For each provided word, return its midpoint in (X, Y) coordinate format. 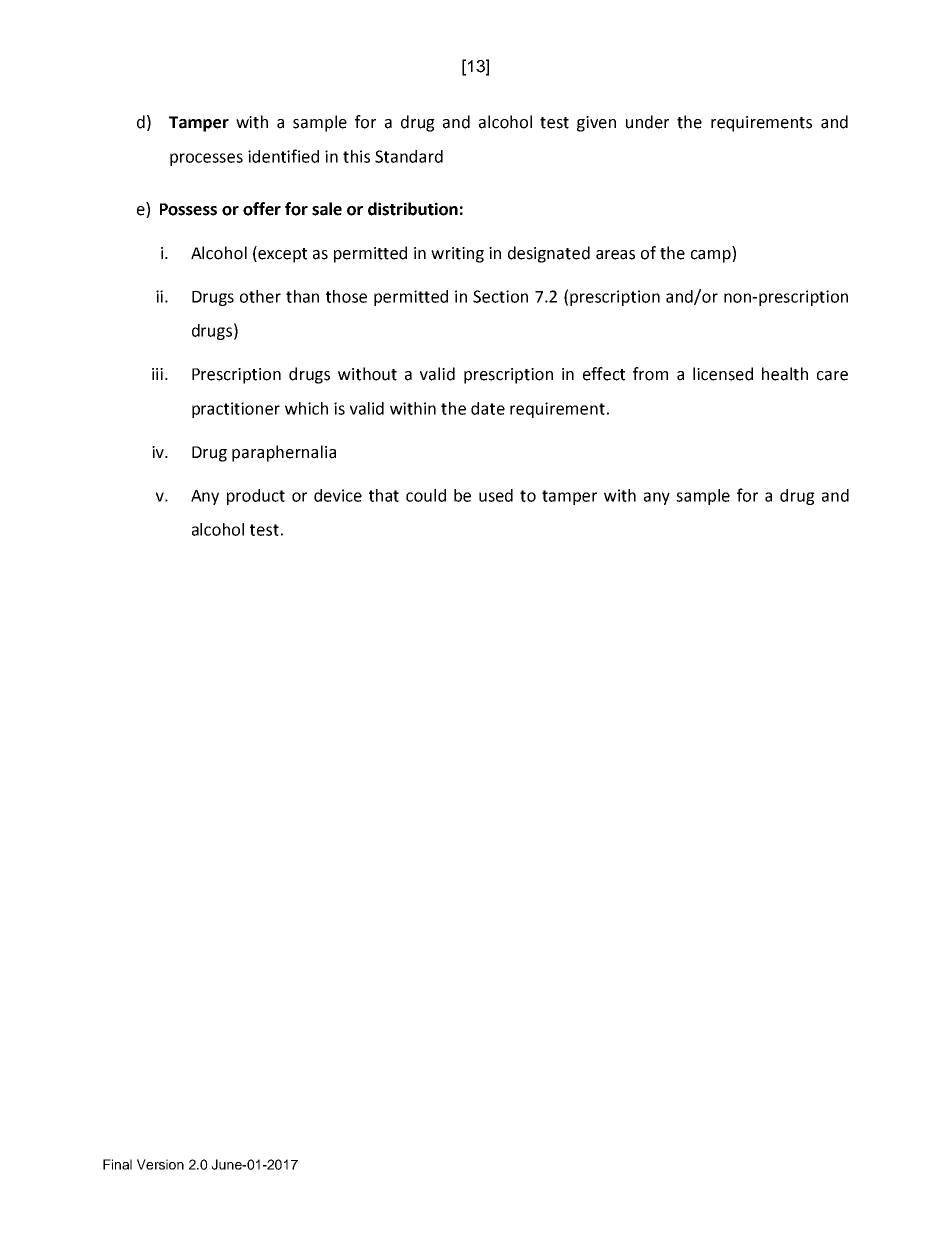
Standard (409, 156)
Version (160, 1164)
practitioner (236, 410)
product (256, 497)
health (785, 374)
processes (206, 159)
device (338, 495)
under (647, 122)
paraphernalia (284, 453)
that (384, 495)
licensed (723, 374)
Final (117, 1164)
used (496, 495)
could (426, 495)
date (488, 408)
